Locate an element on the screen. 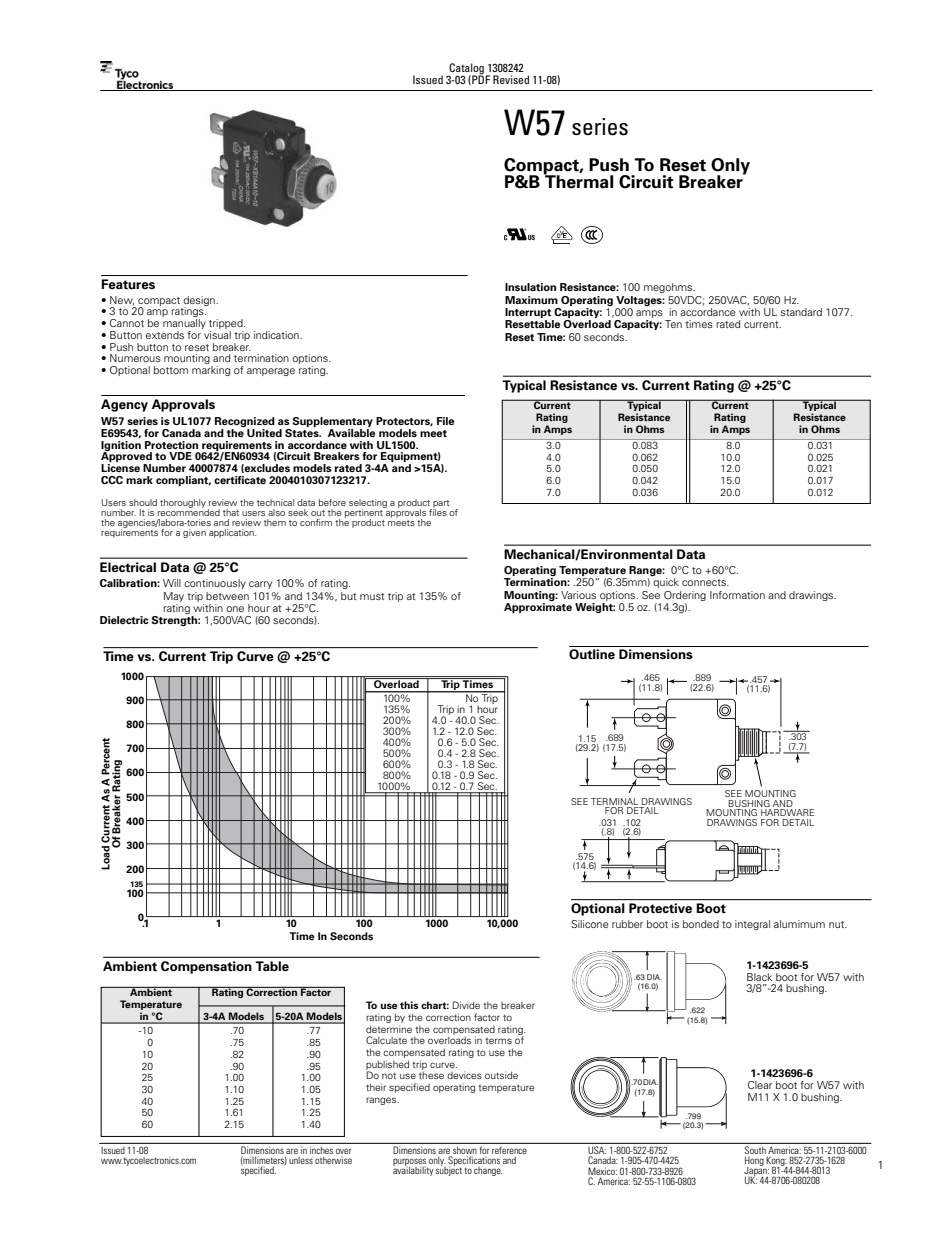 The width and height of the screenshot is (952, 1233). Thermal is located at coordinates (578, 181).
